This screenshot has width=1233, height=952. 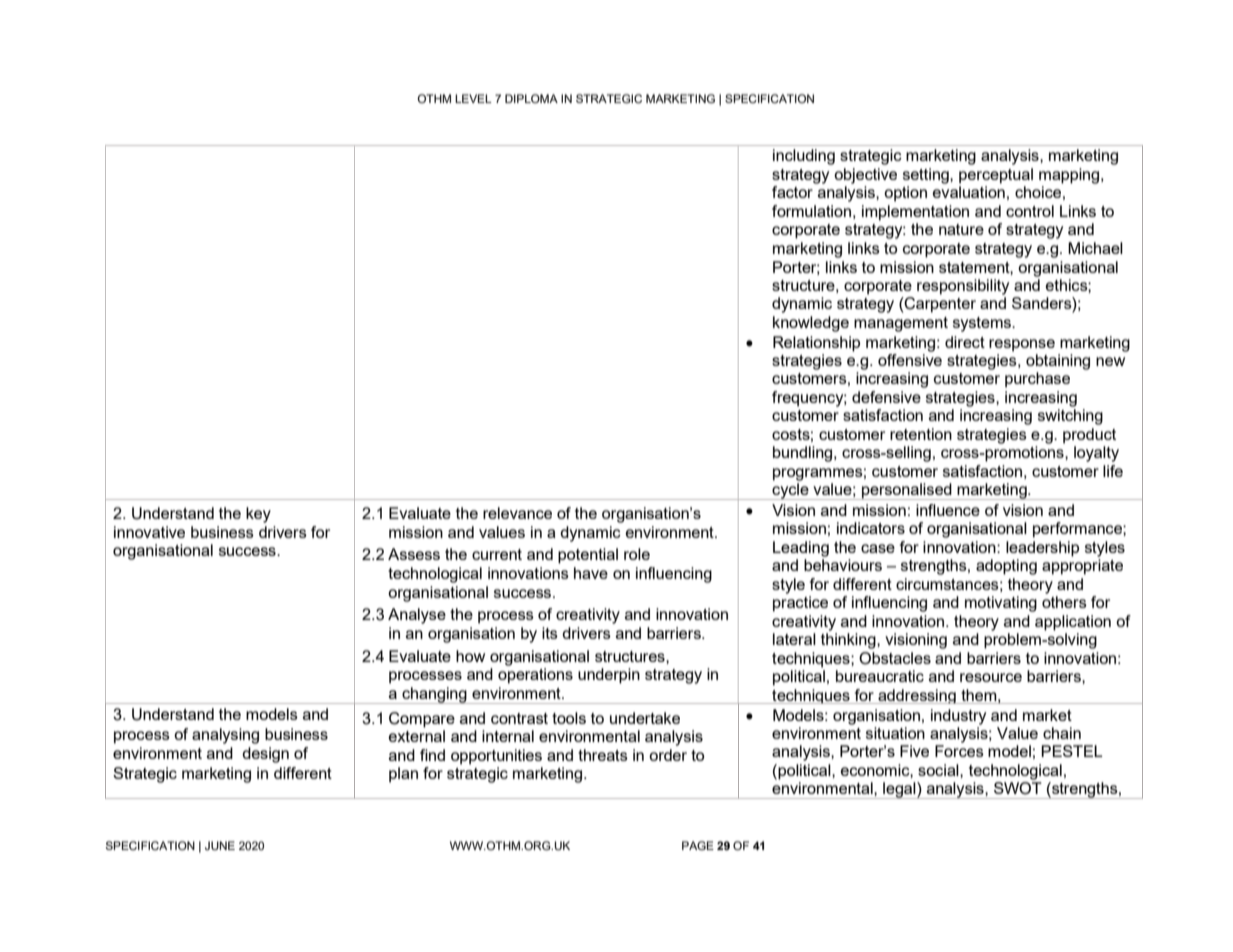 What do you see at coordinates (517, 513) in the screenshot?
I see `relevance` at bounding box center [517, 513].
